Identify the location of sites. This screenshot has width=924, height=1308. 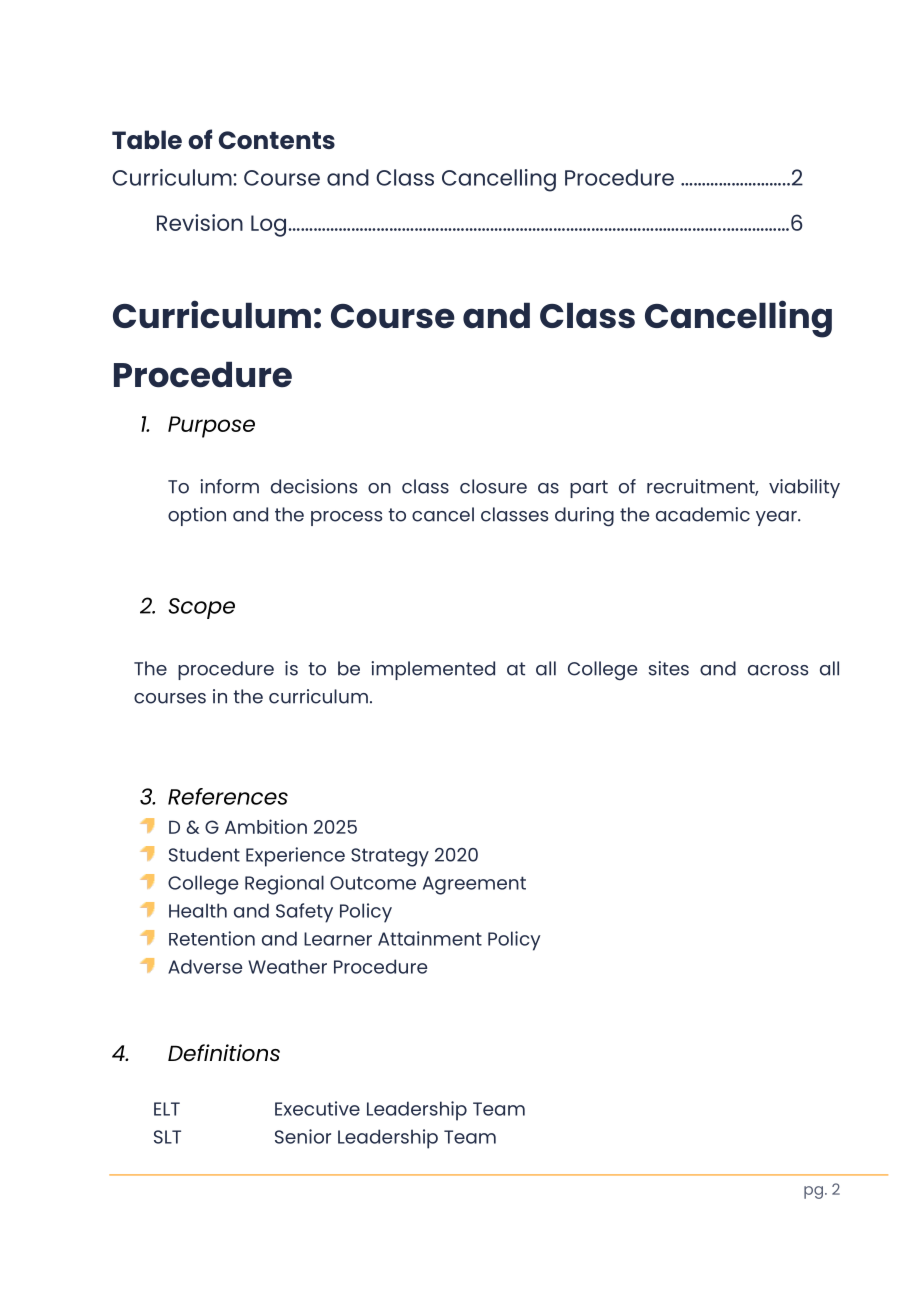
(669, 668).
